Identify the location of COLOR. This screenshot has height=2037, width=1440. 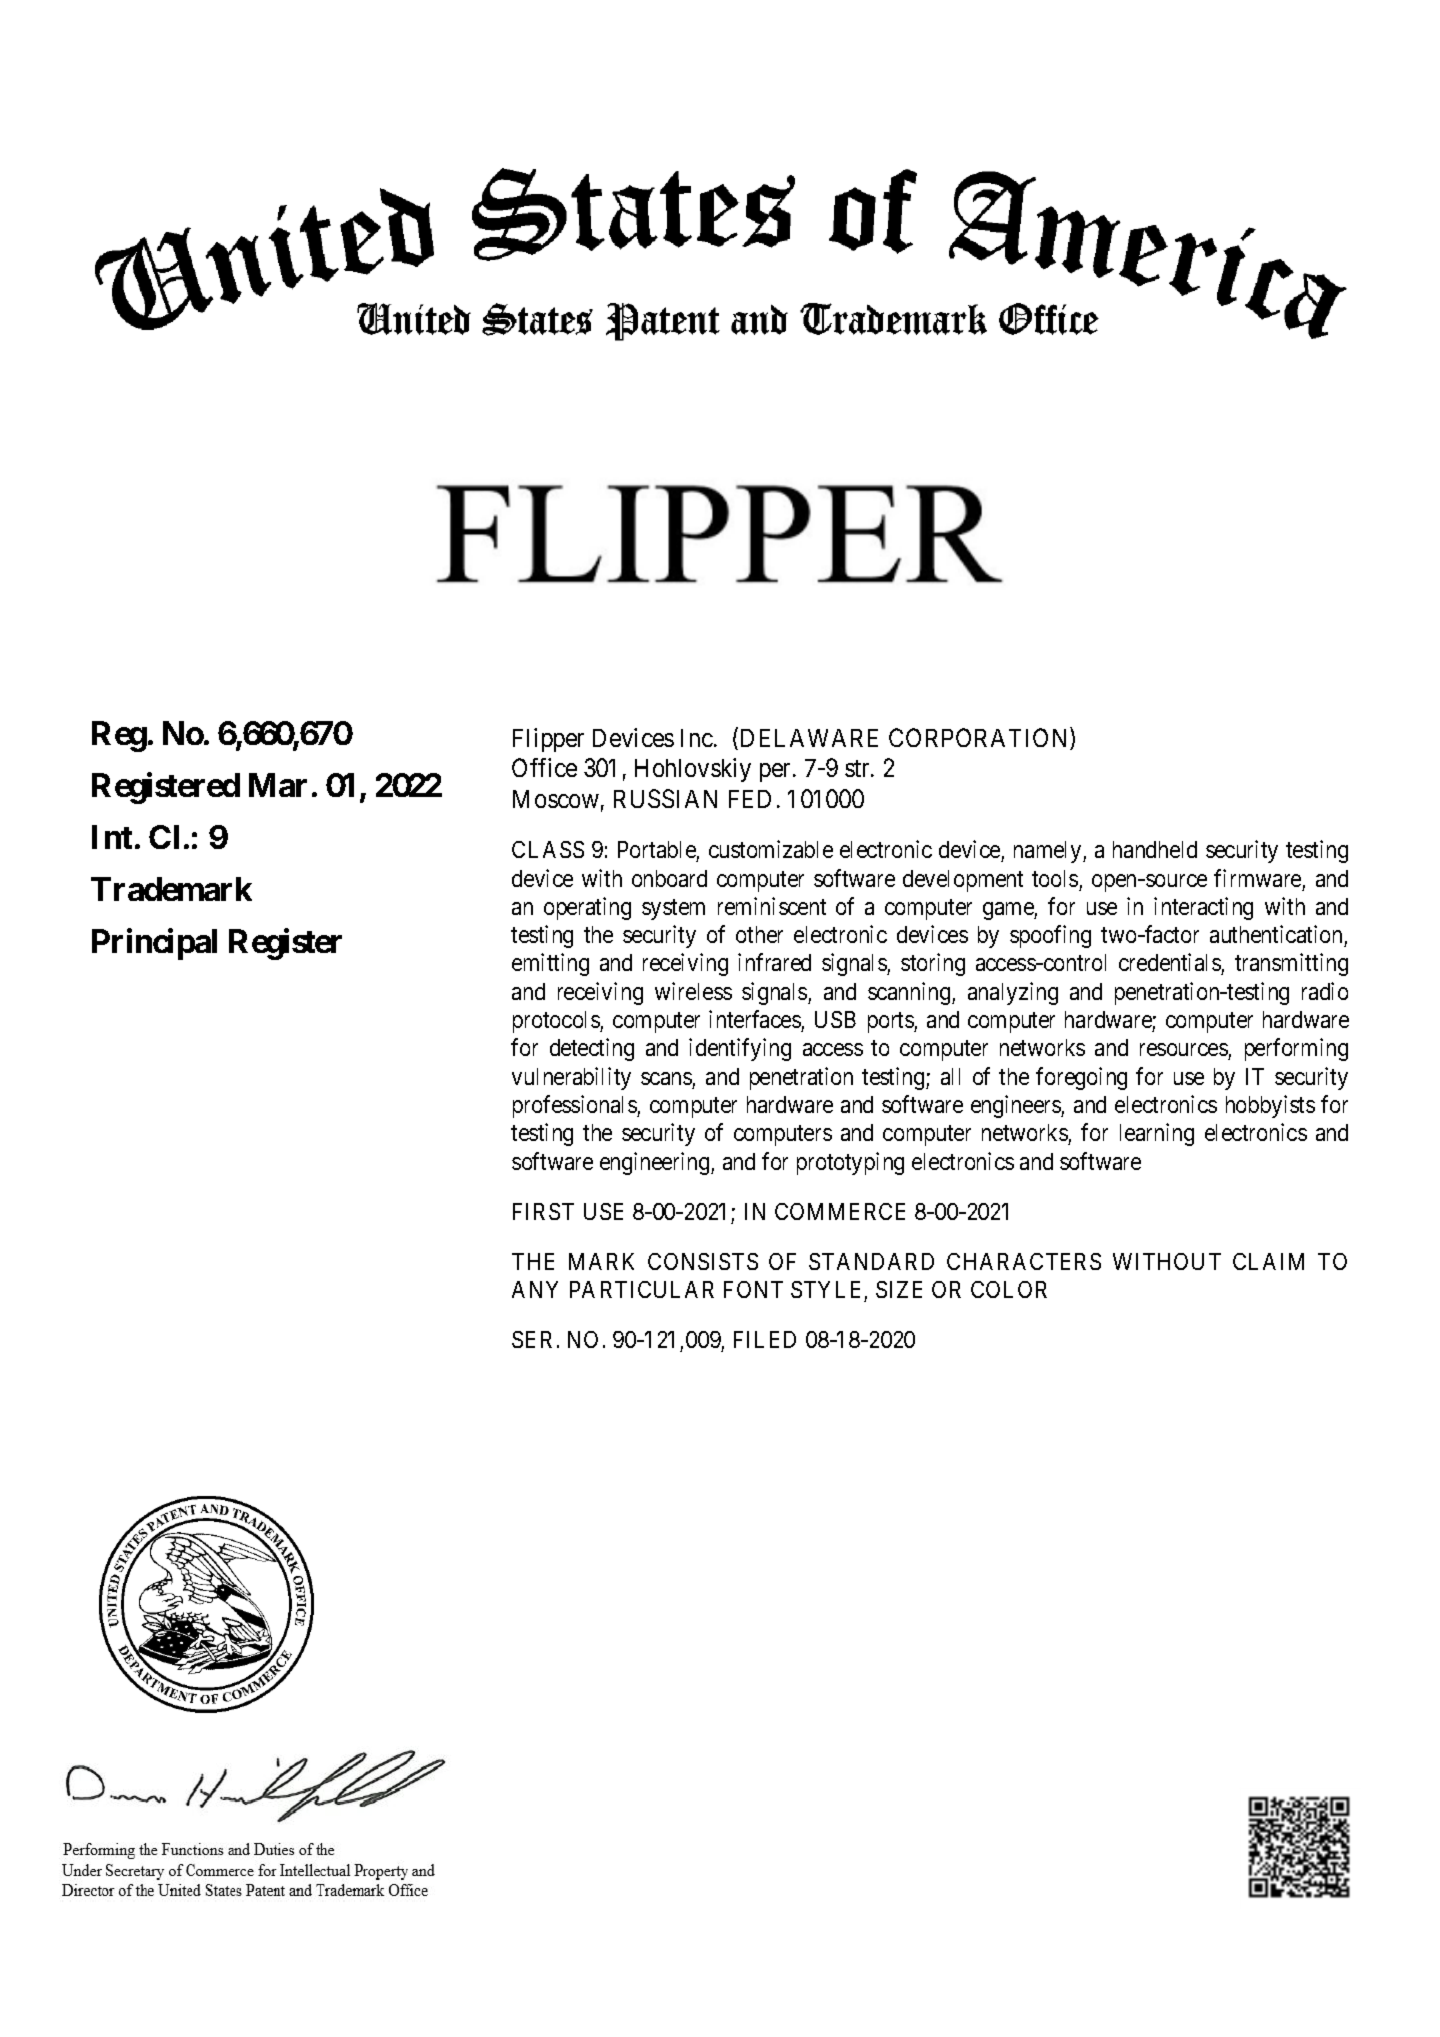
(1009, 1289).
